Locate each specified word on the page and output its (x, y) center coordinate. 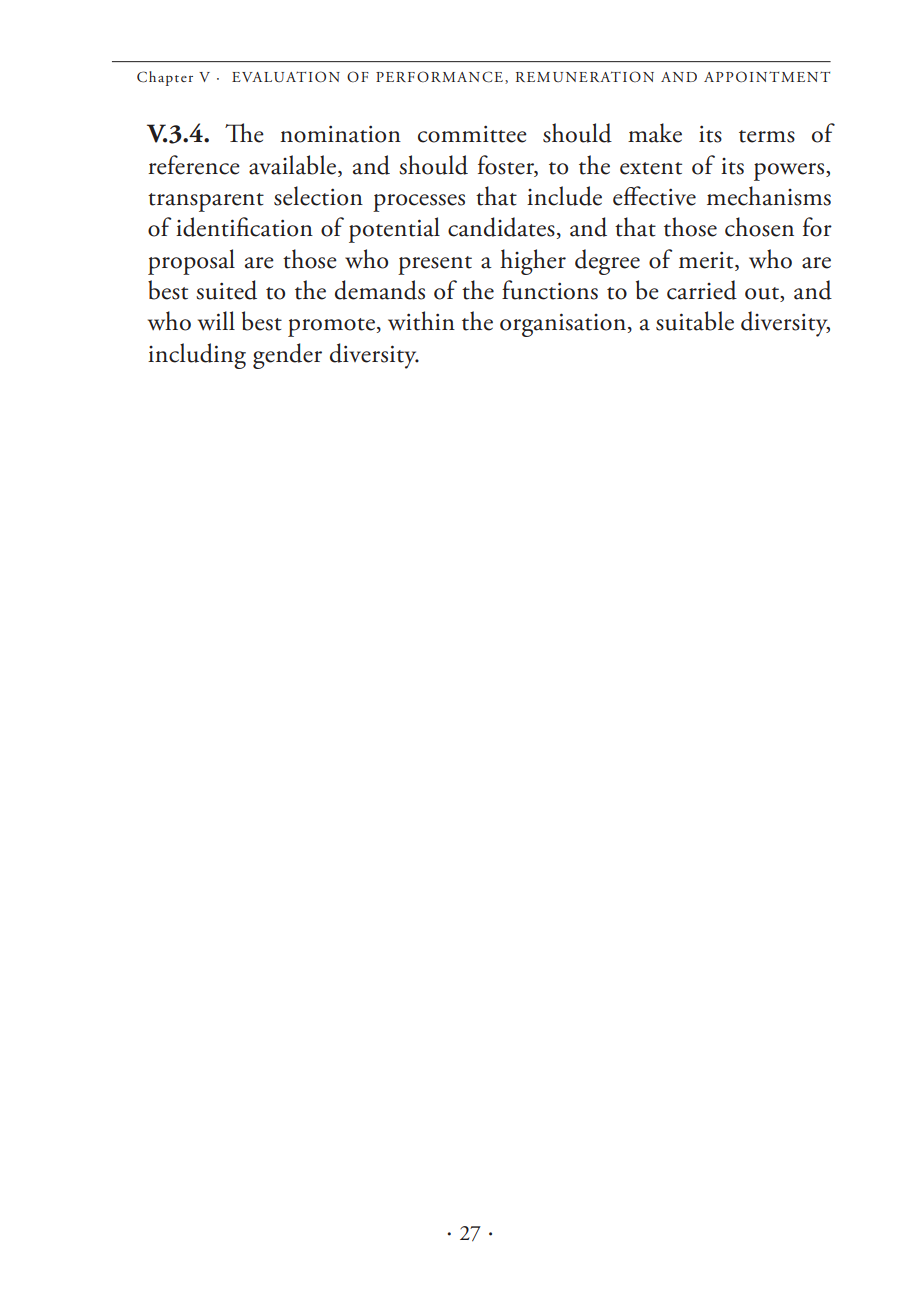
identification (244, 227)
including (197, 356)
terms (767, 136)
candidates (501, 227)
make (655, 133)
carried (702, 290)
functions (550, 290)
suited (226, 290)
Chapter (165, 78)
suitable (695, 321)
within (421, 321)
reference (194, 165)
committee (472, 134)
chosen (759, 227)
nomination (340, 134)
